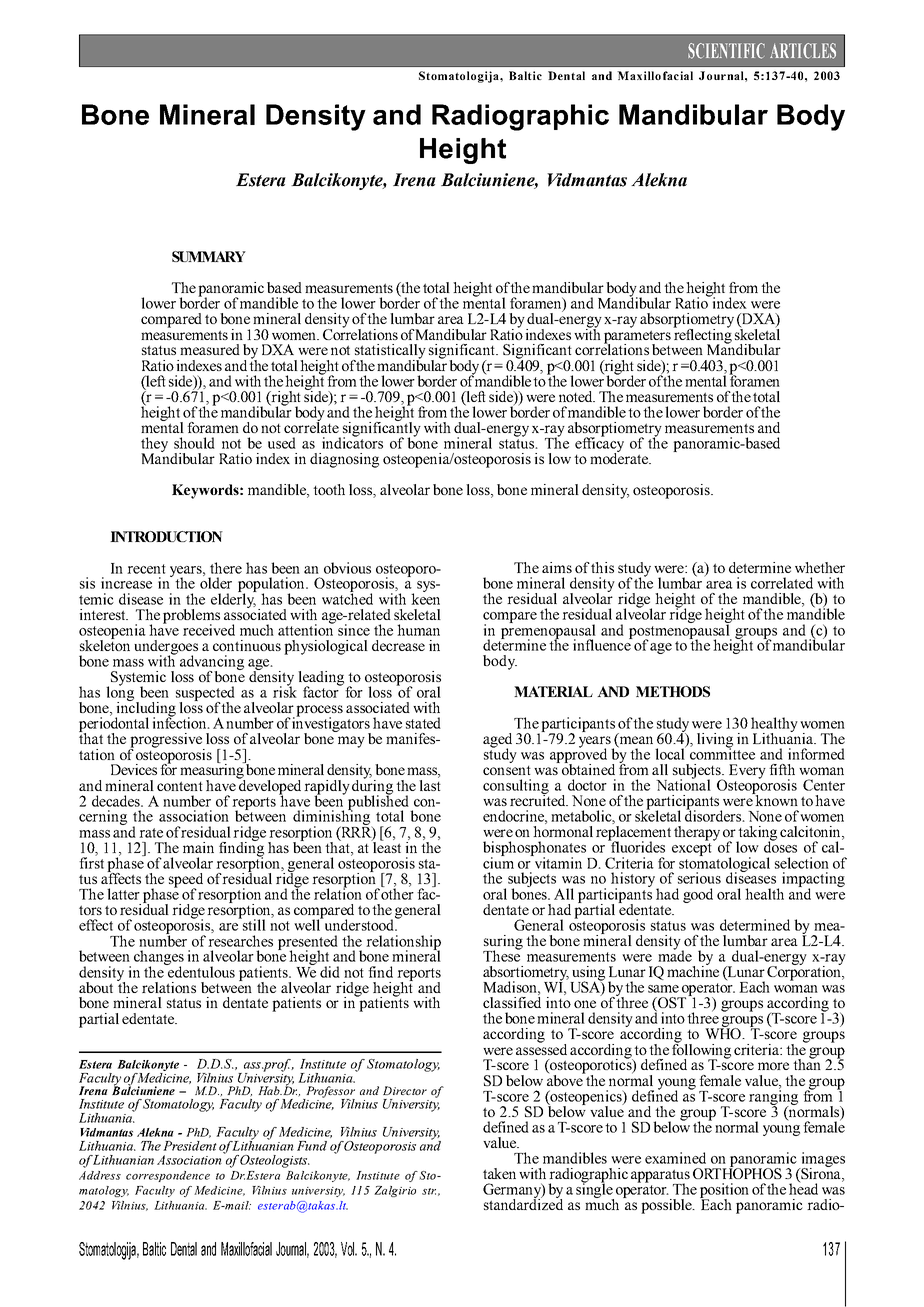  Describe the element at coordinates (803, 51) in the screenshot. I see `ARTICLES` at that location.
